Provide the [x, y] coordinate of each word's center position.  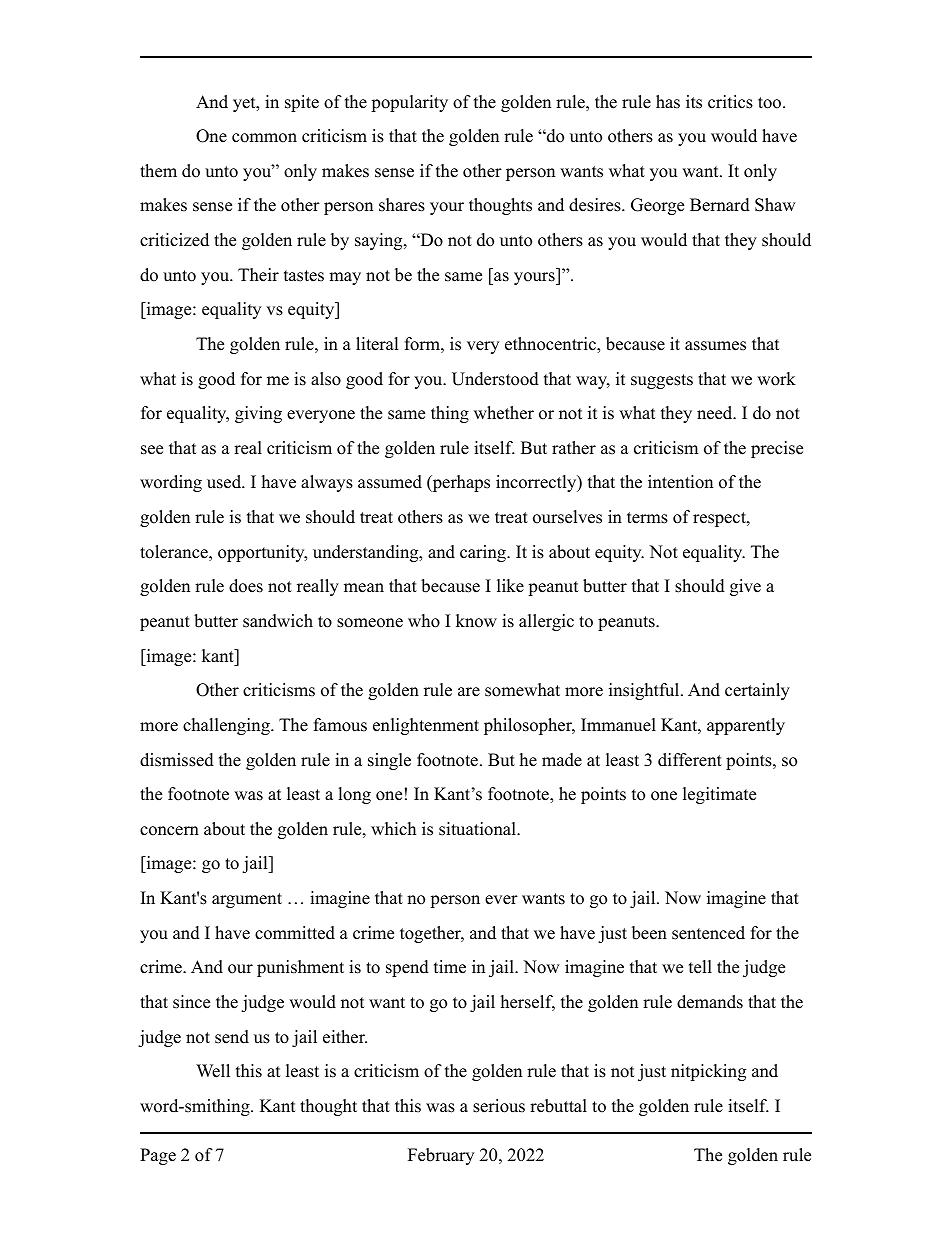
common [264, 138]
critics [730, 102]
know [476, 621]
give [745, 587]
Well [213, 1071]
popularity [409, 103]
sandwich [278, 621]
